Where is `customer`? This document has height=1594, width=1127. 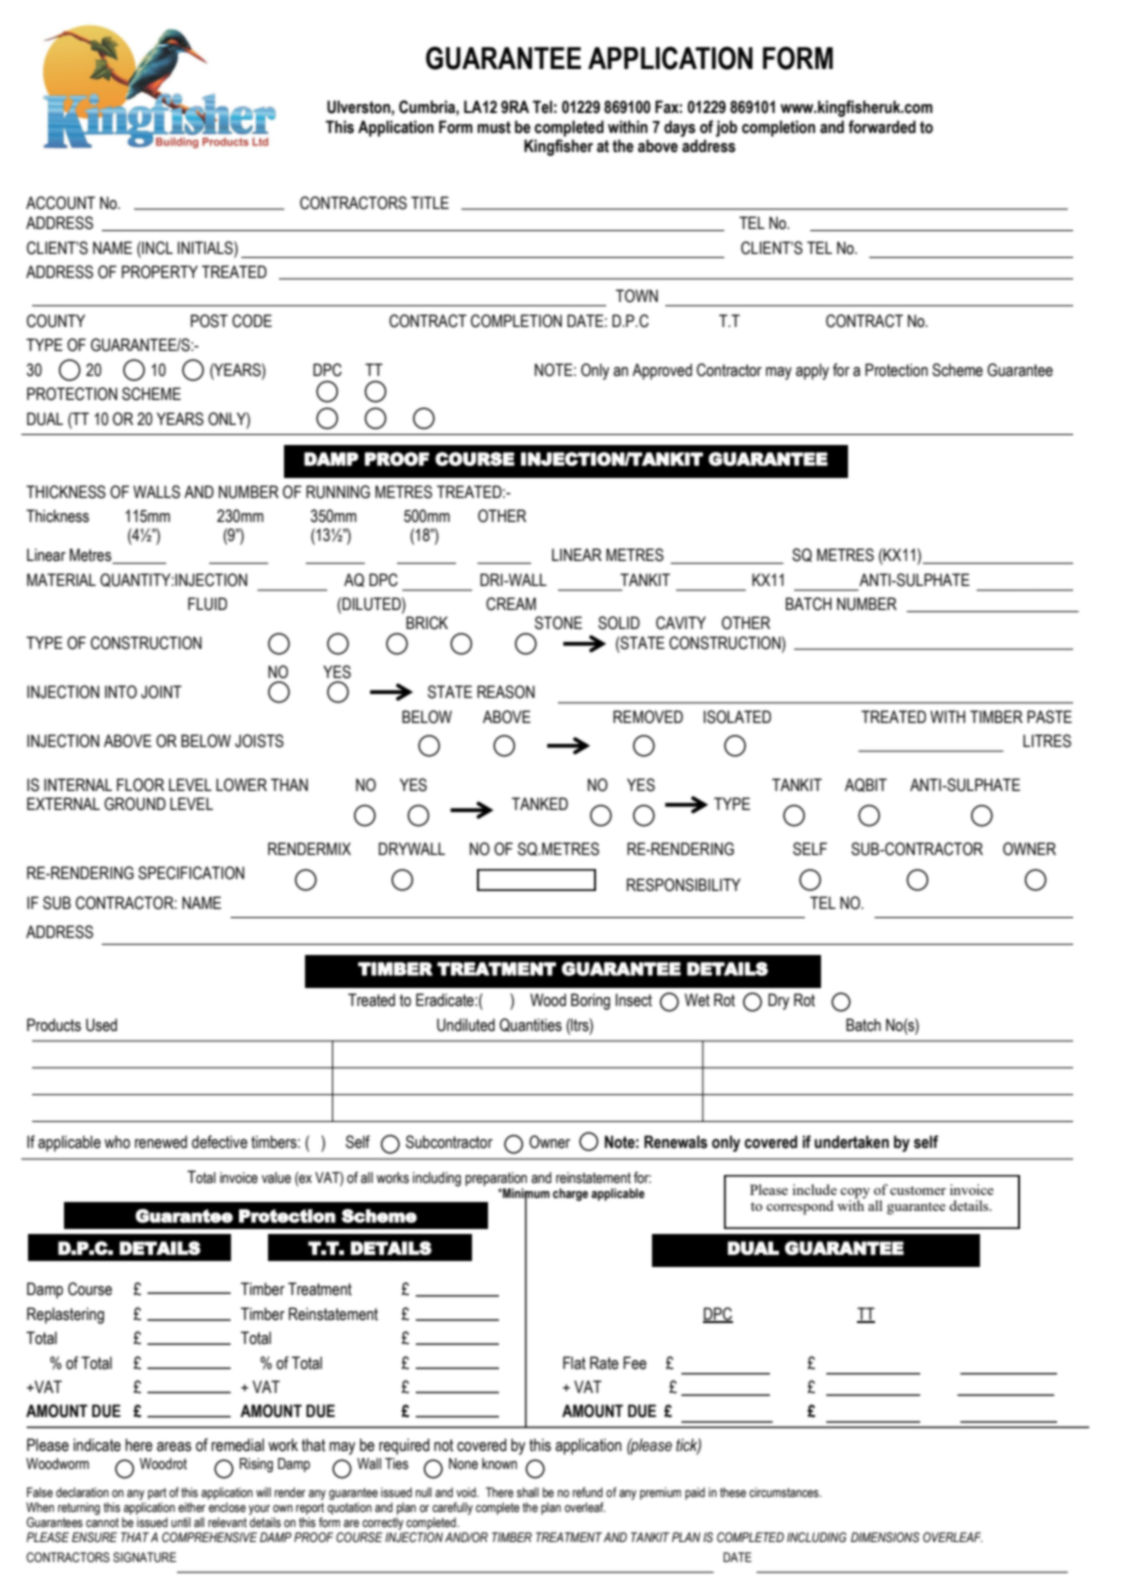 customer is located at coordinates (918, 1190).
